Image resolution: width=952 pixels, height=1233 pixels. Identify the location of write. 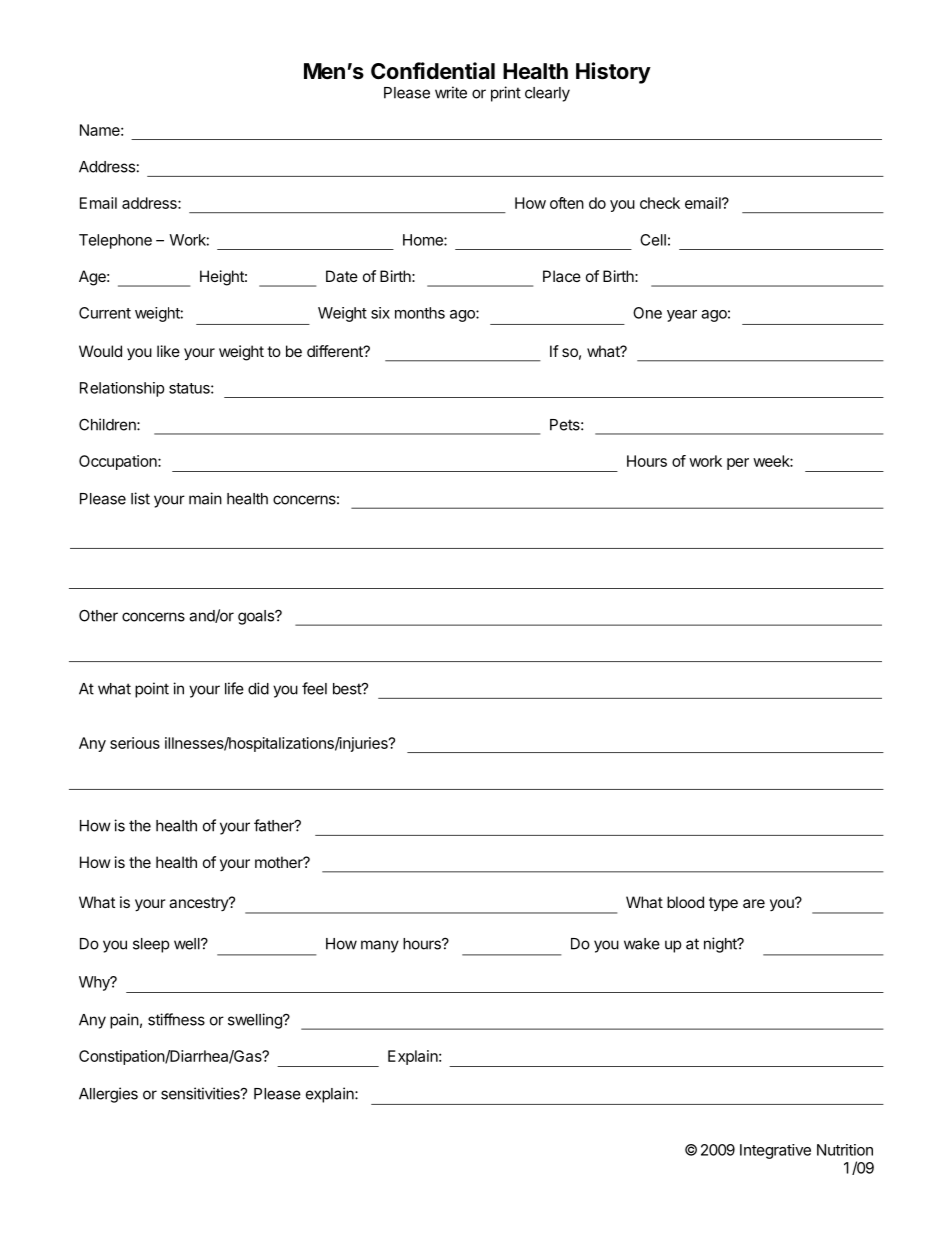
(451, 92).
